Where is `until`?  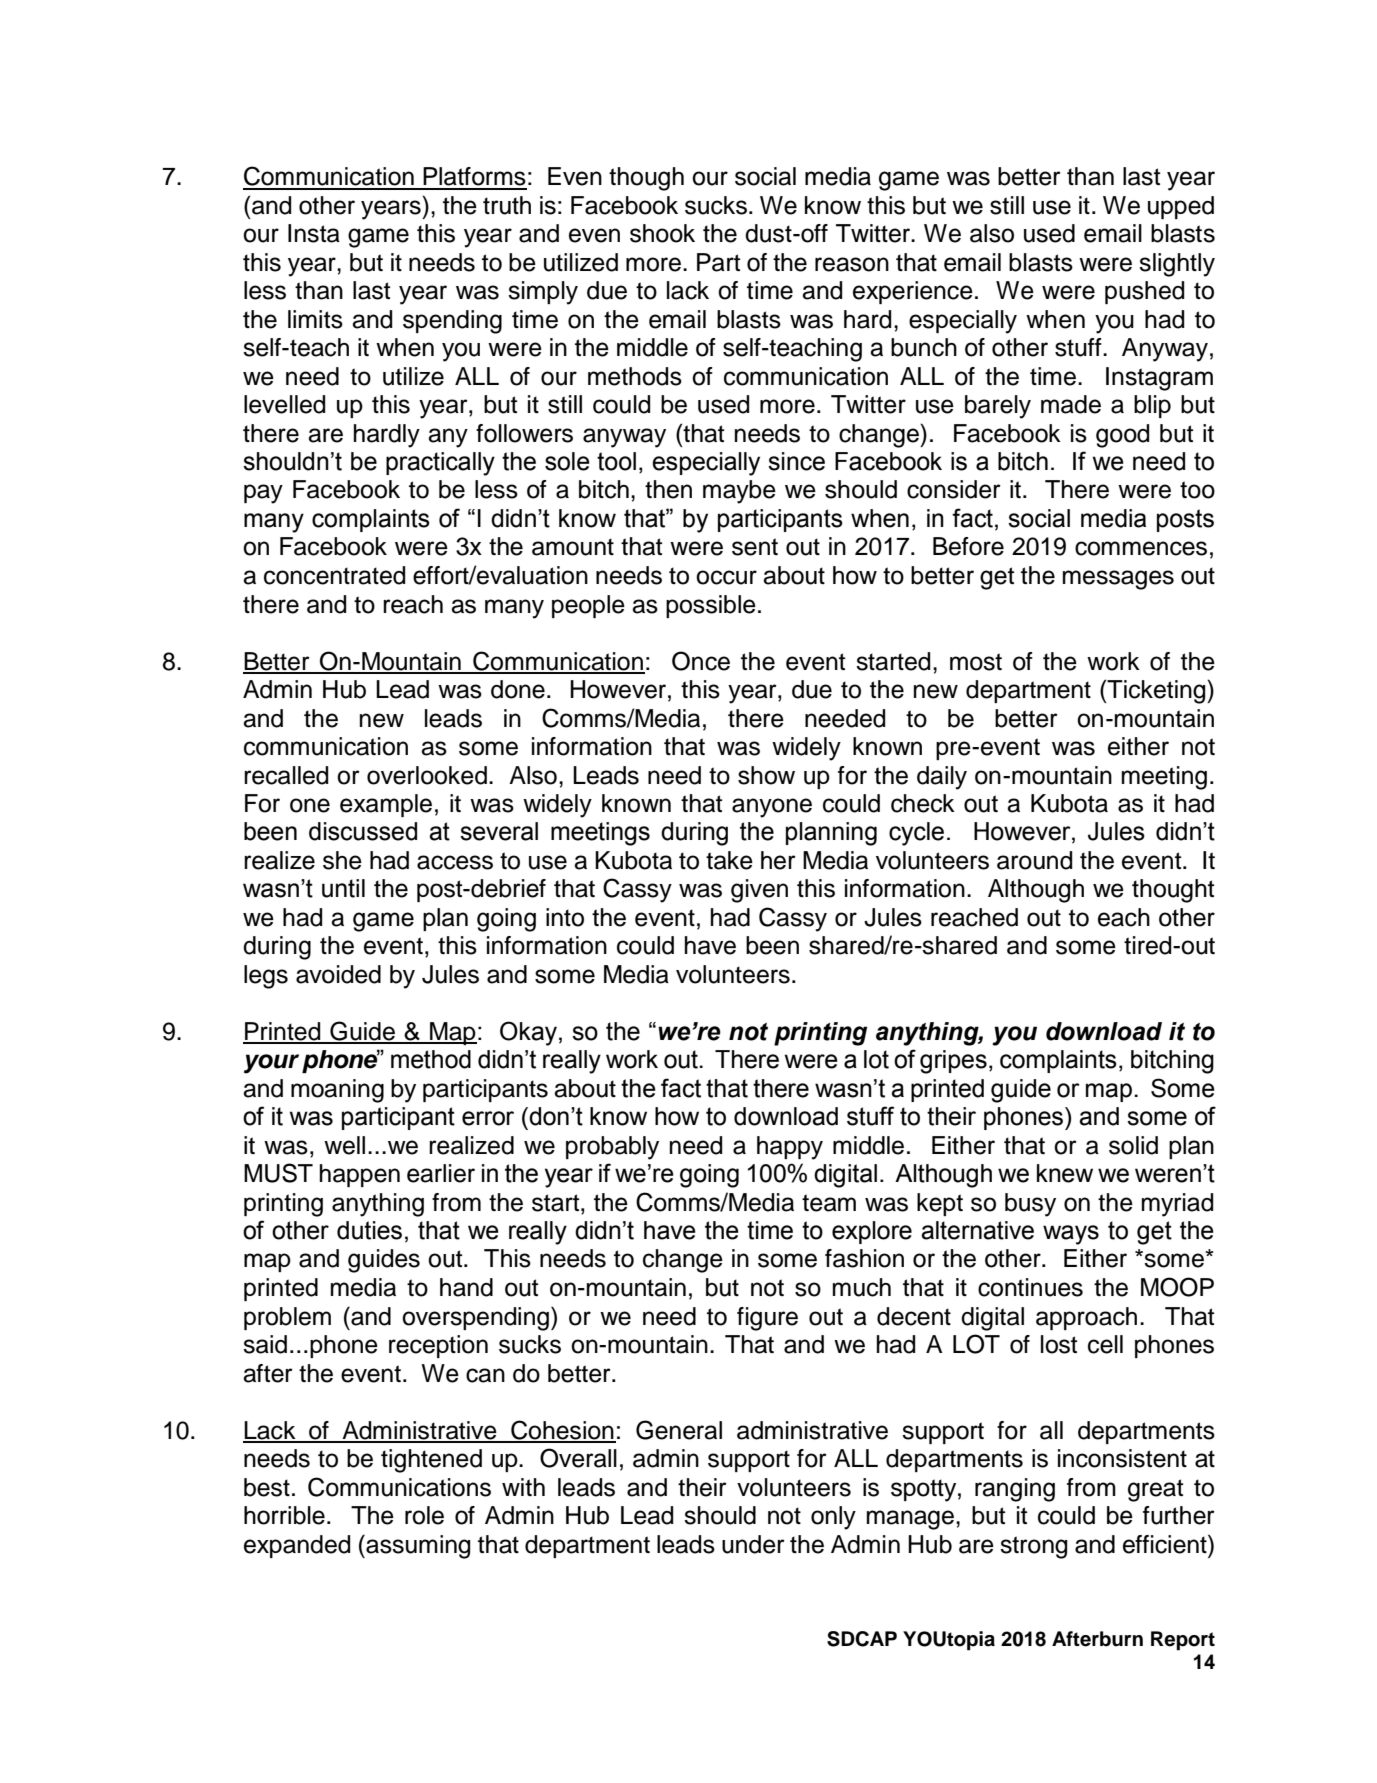 until is located at coordinates (343, 888).
